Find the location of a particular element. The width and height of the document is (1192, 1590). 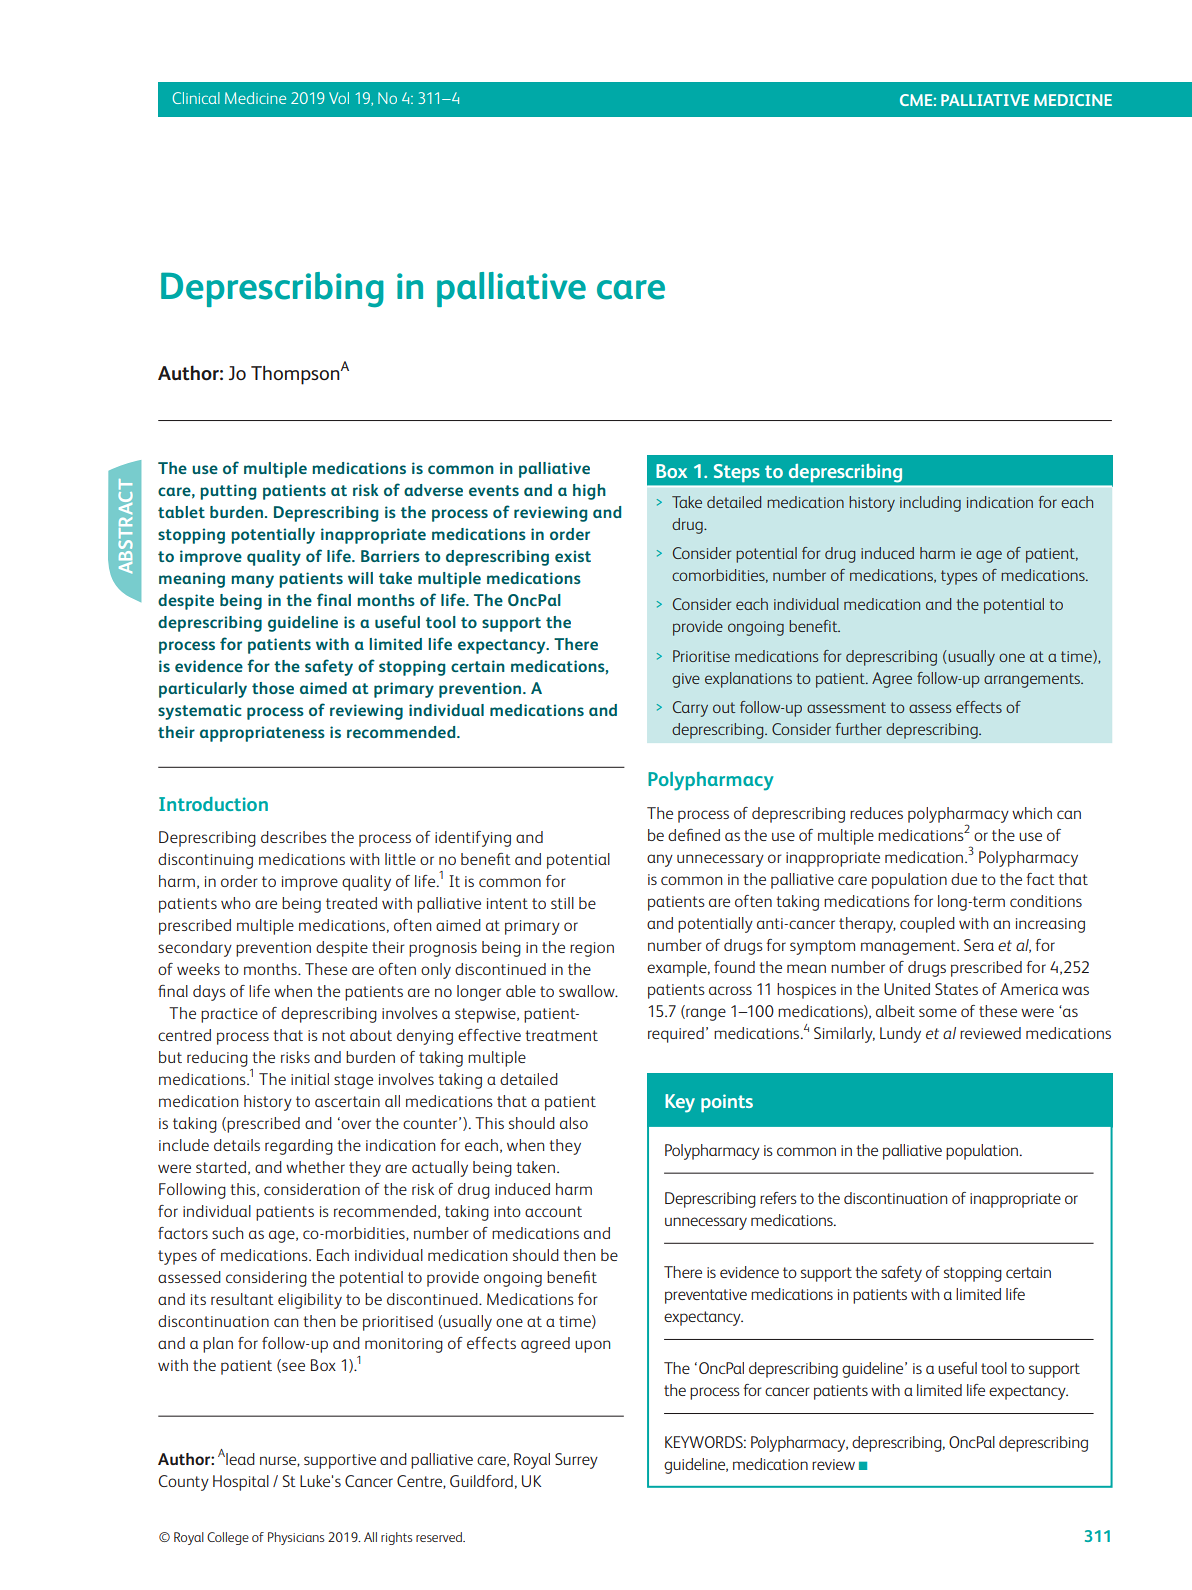

describes is located at coordinates (294, 837).
